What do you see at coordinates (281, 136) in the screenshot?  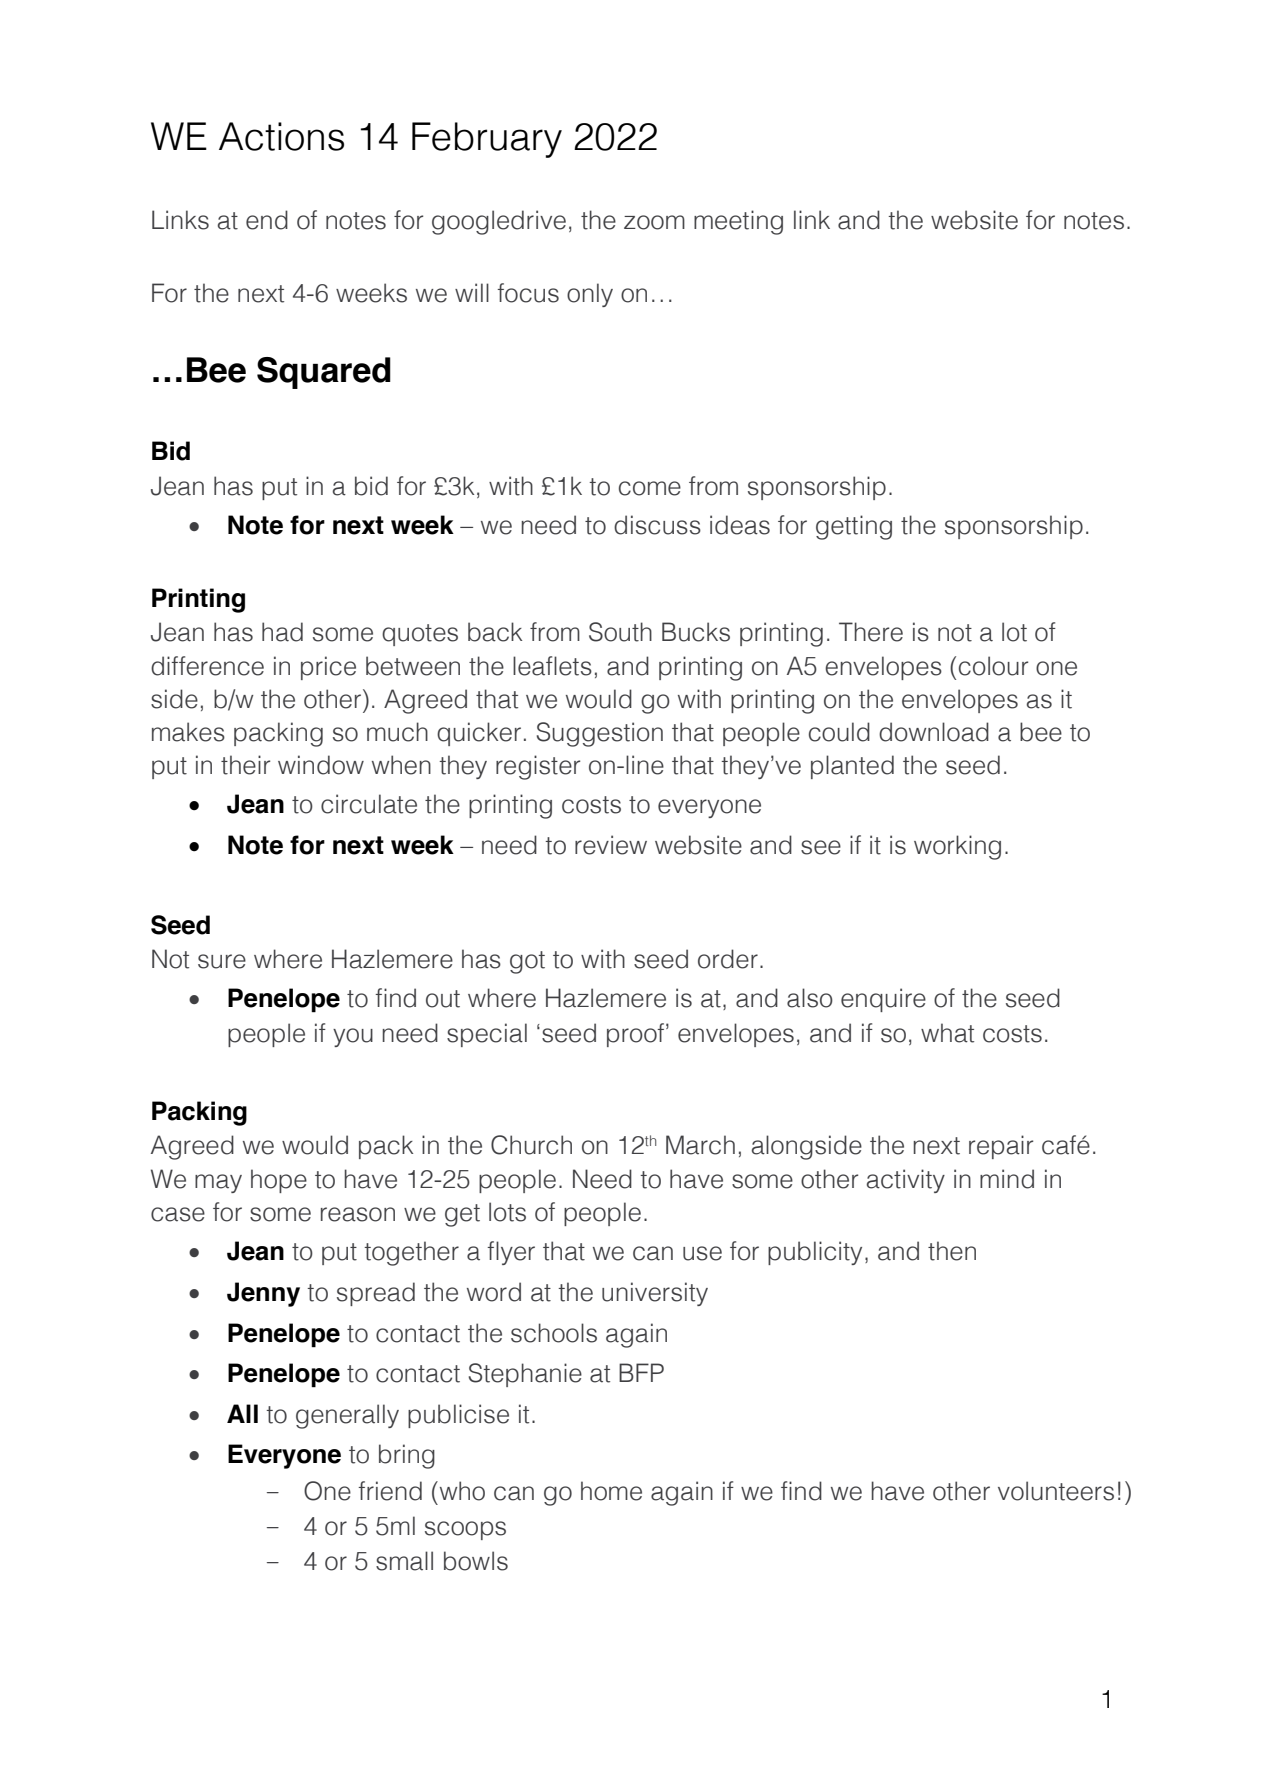 I see `Actions` at bounding box center [281, 136].
